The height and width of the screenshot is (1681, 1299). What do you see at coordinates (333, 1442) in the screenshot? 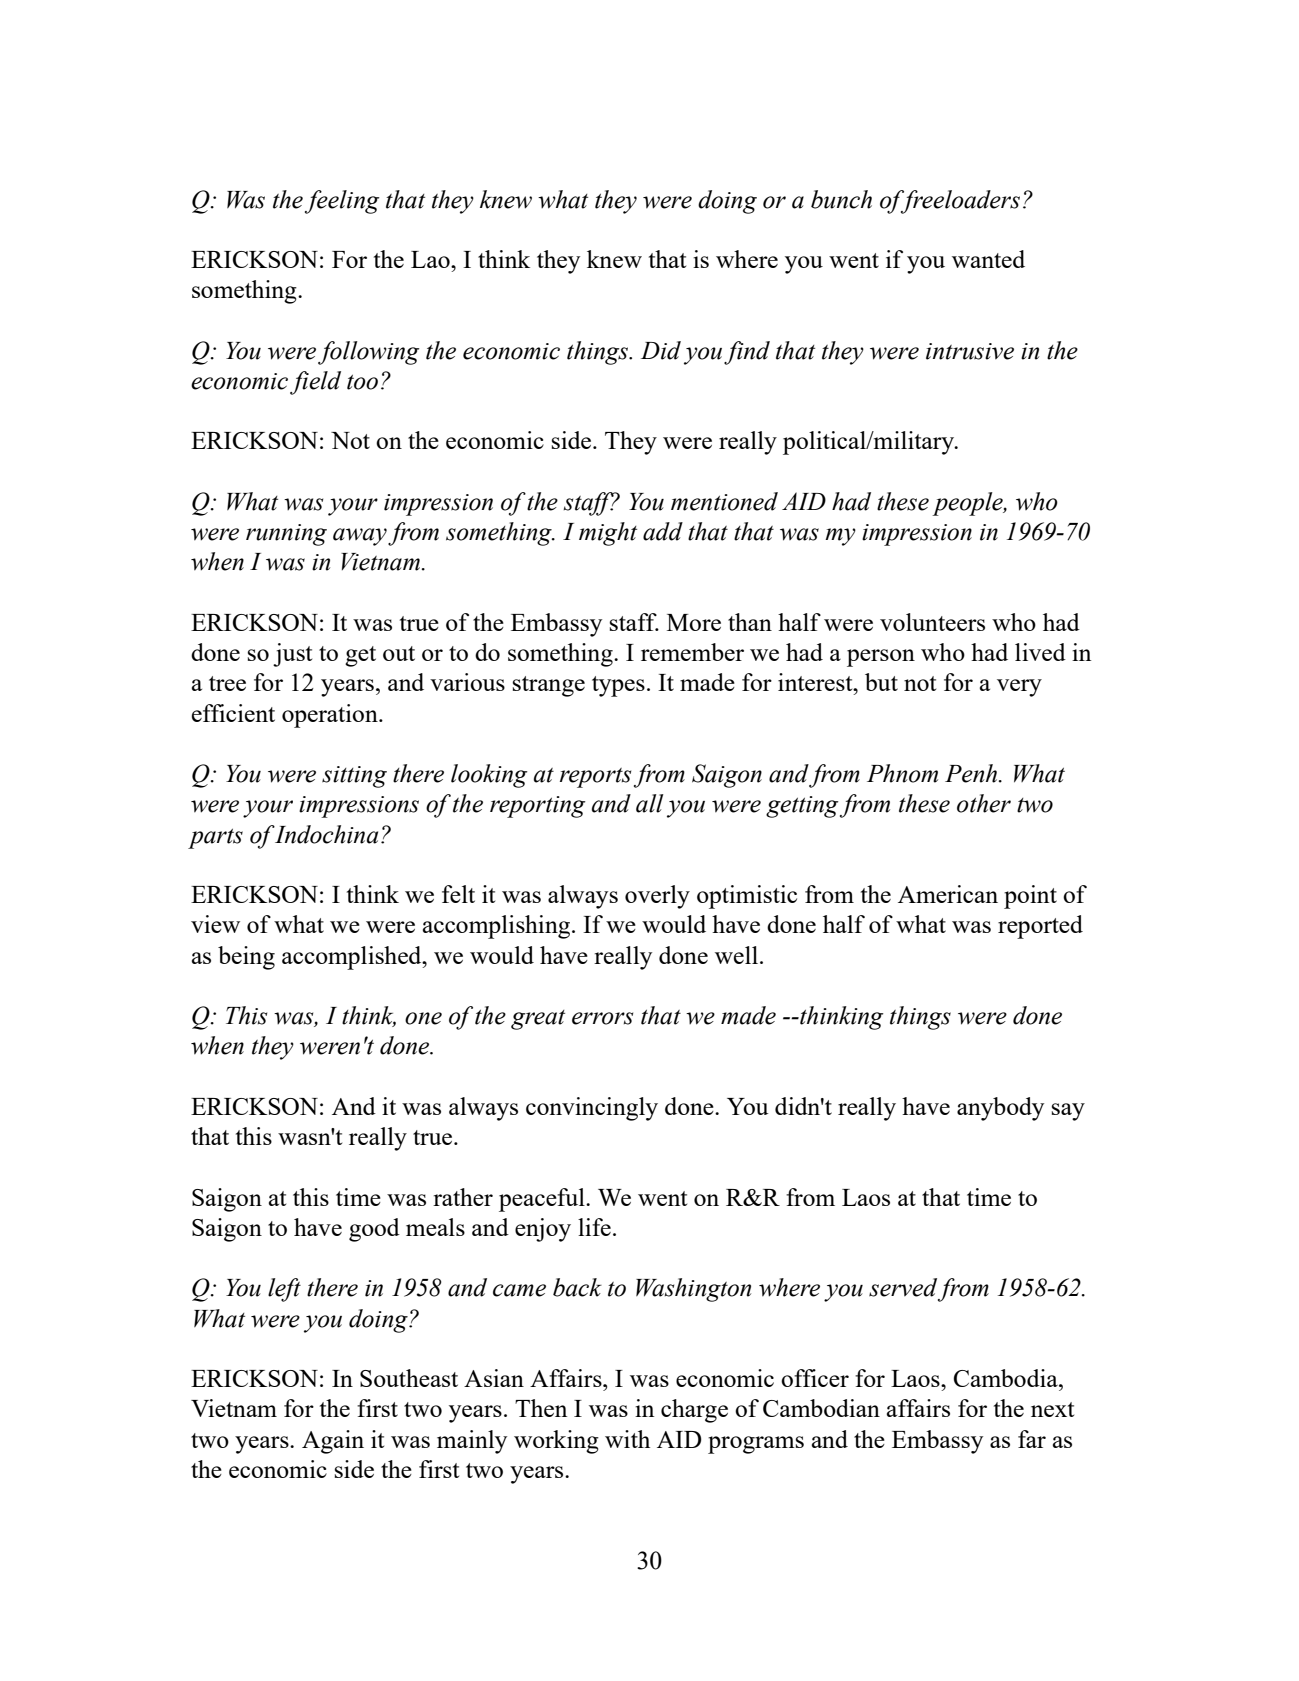
I see `Again` at bounding box center [333, 1442].
